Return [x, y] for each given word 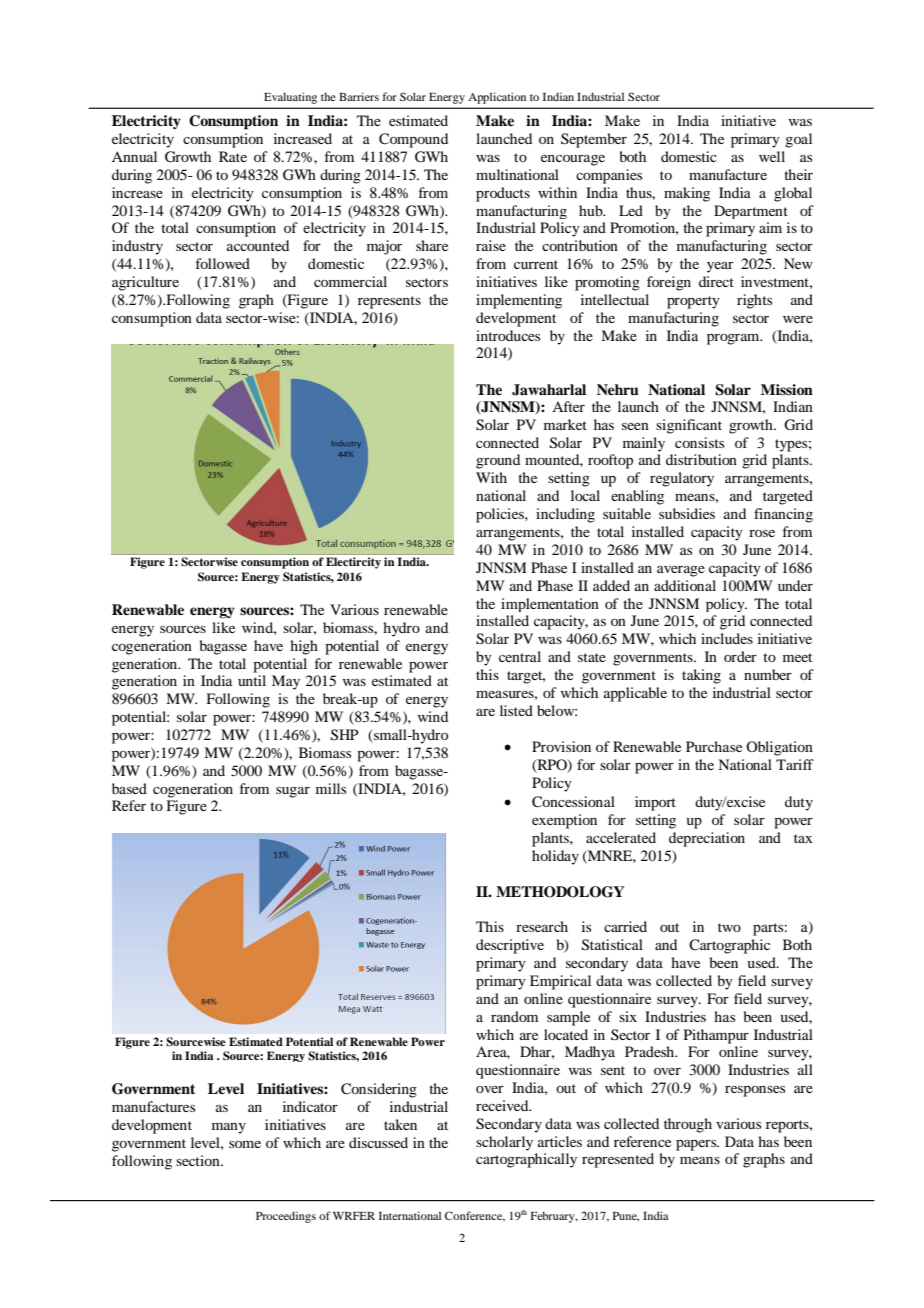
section [199, 1160]
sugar [293, 792]
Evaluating [290, 98]
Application [497, 98]
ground [498, 461]
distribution [701, 459]
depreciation [707, 839]
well [772, 156]
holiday [555, 857]
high [304, 647]
